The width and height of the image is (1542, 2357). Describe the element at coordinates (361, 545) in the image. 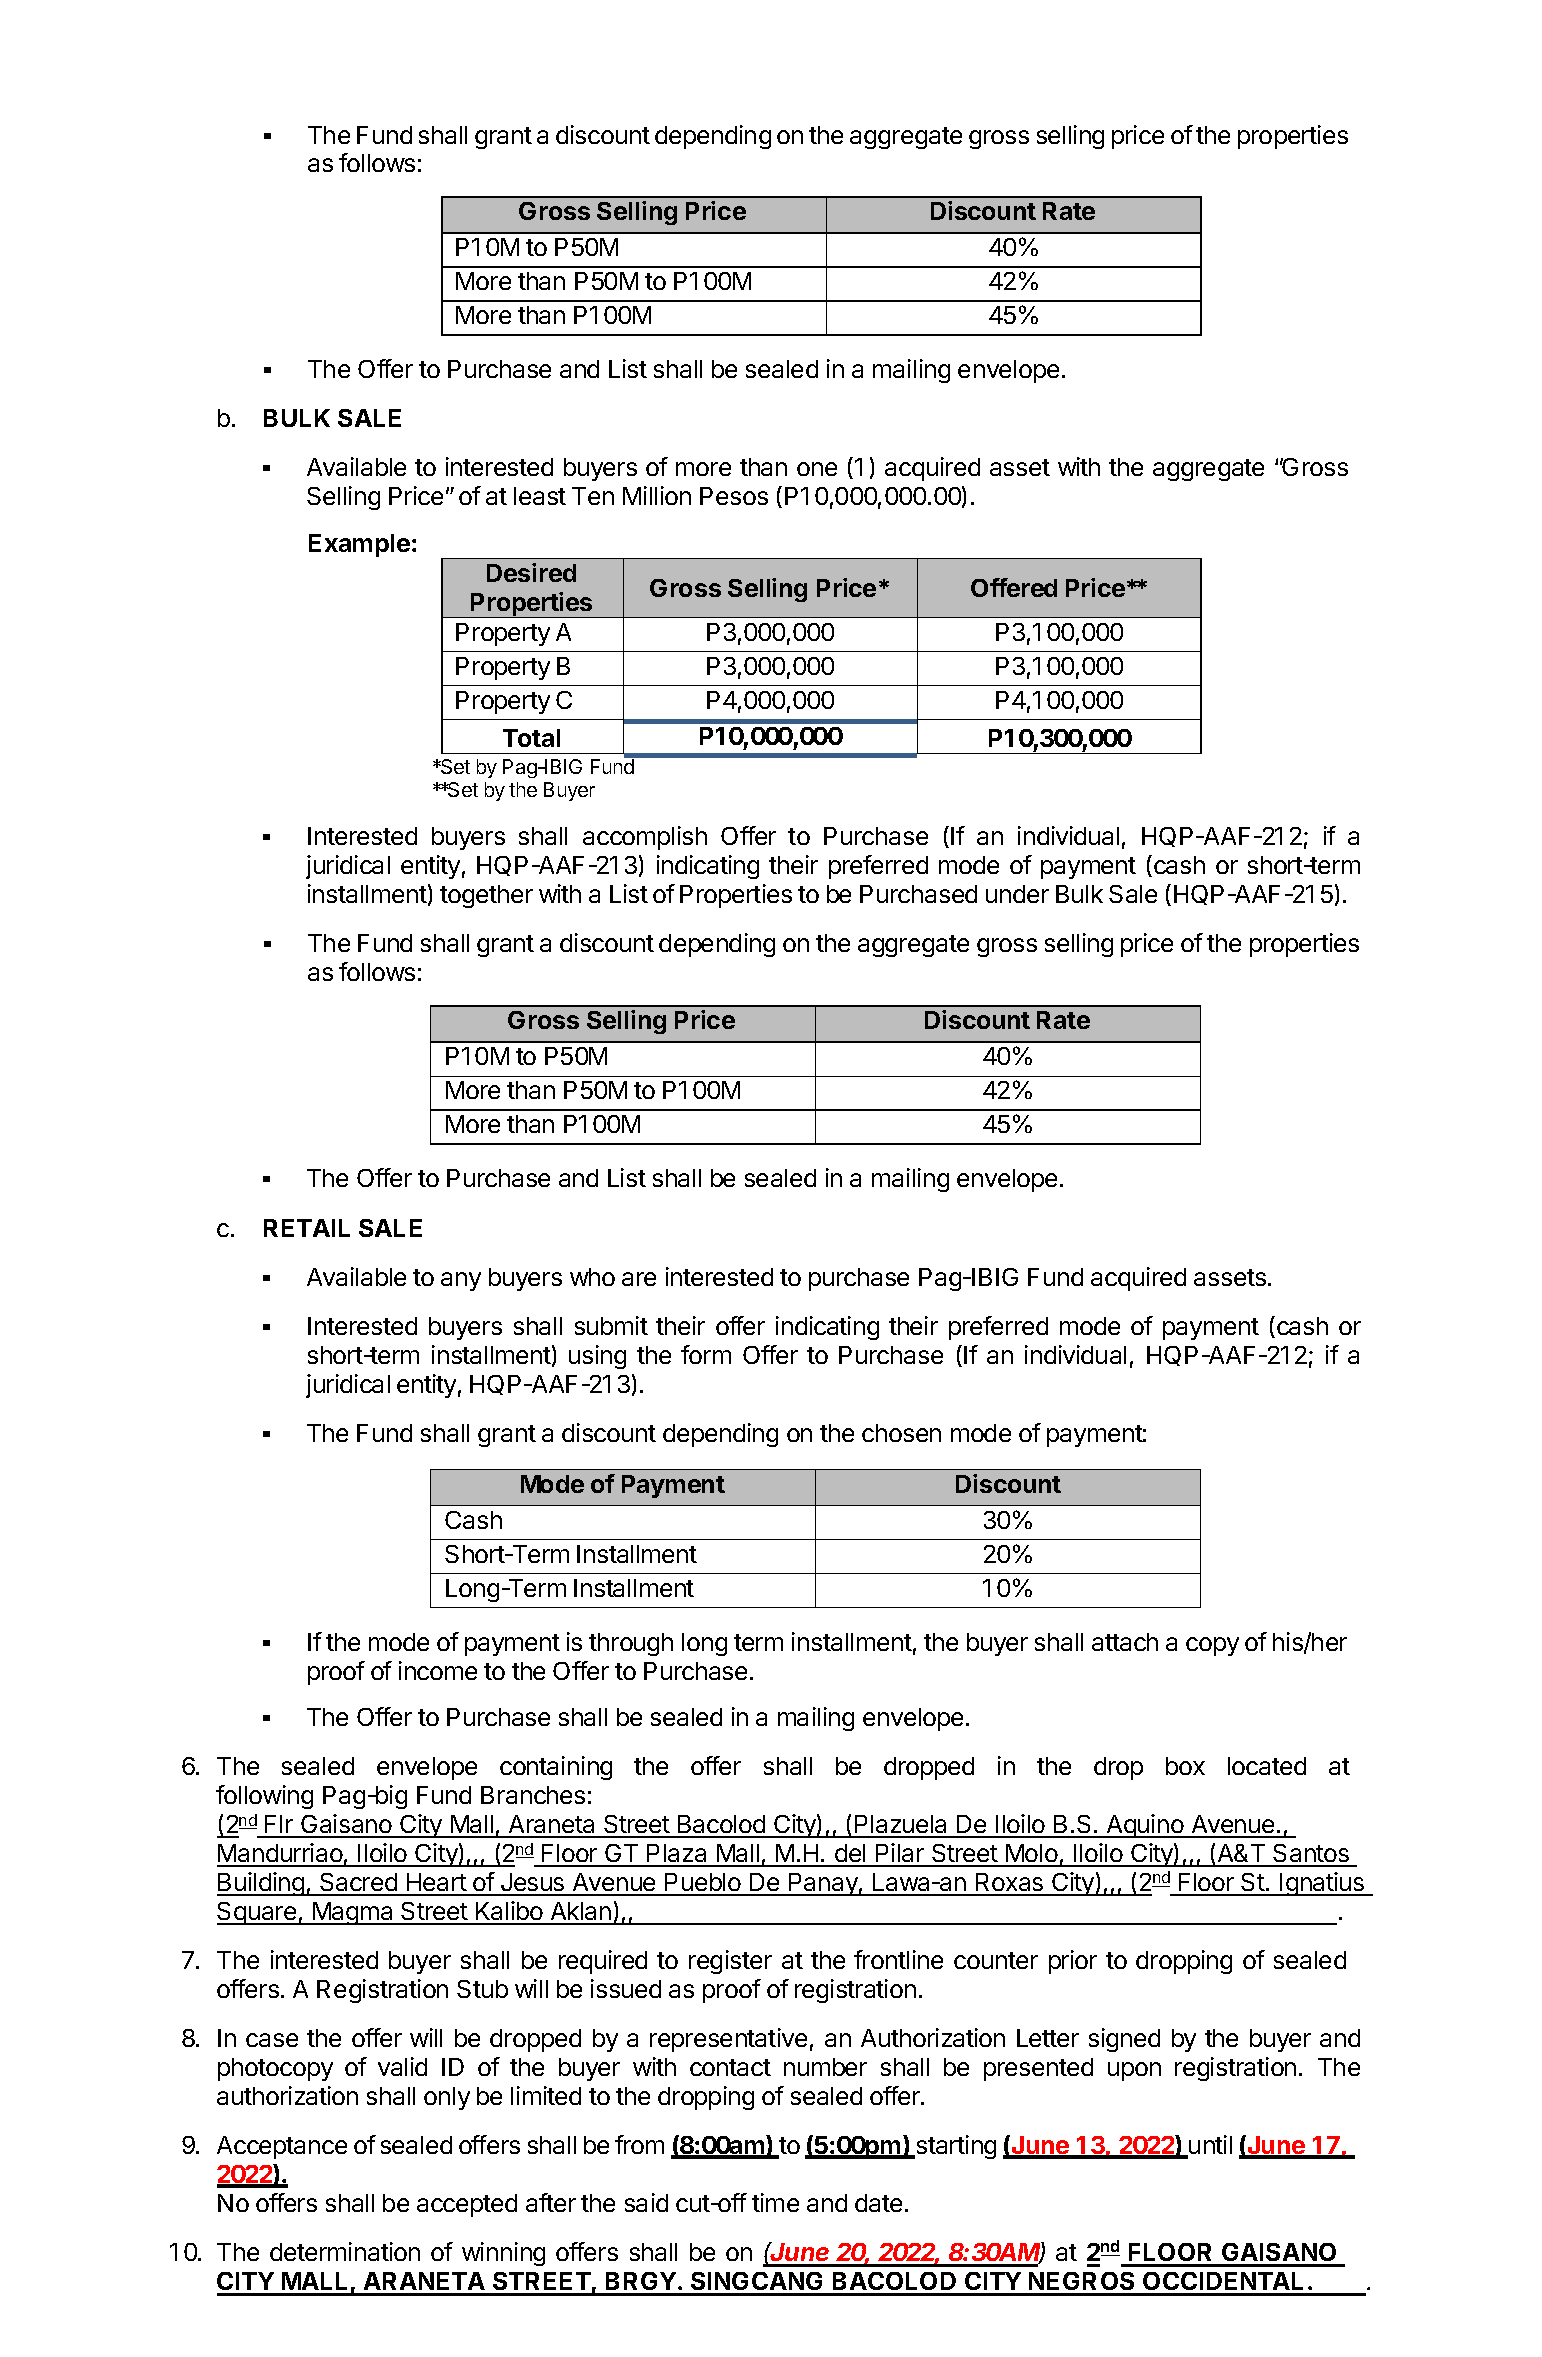

I see `Example` at that location.
